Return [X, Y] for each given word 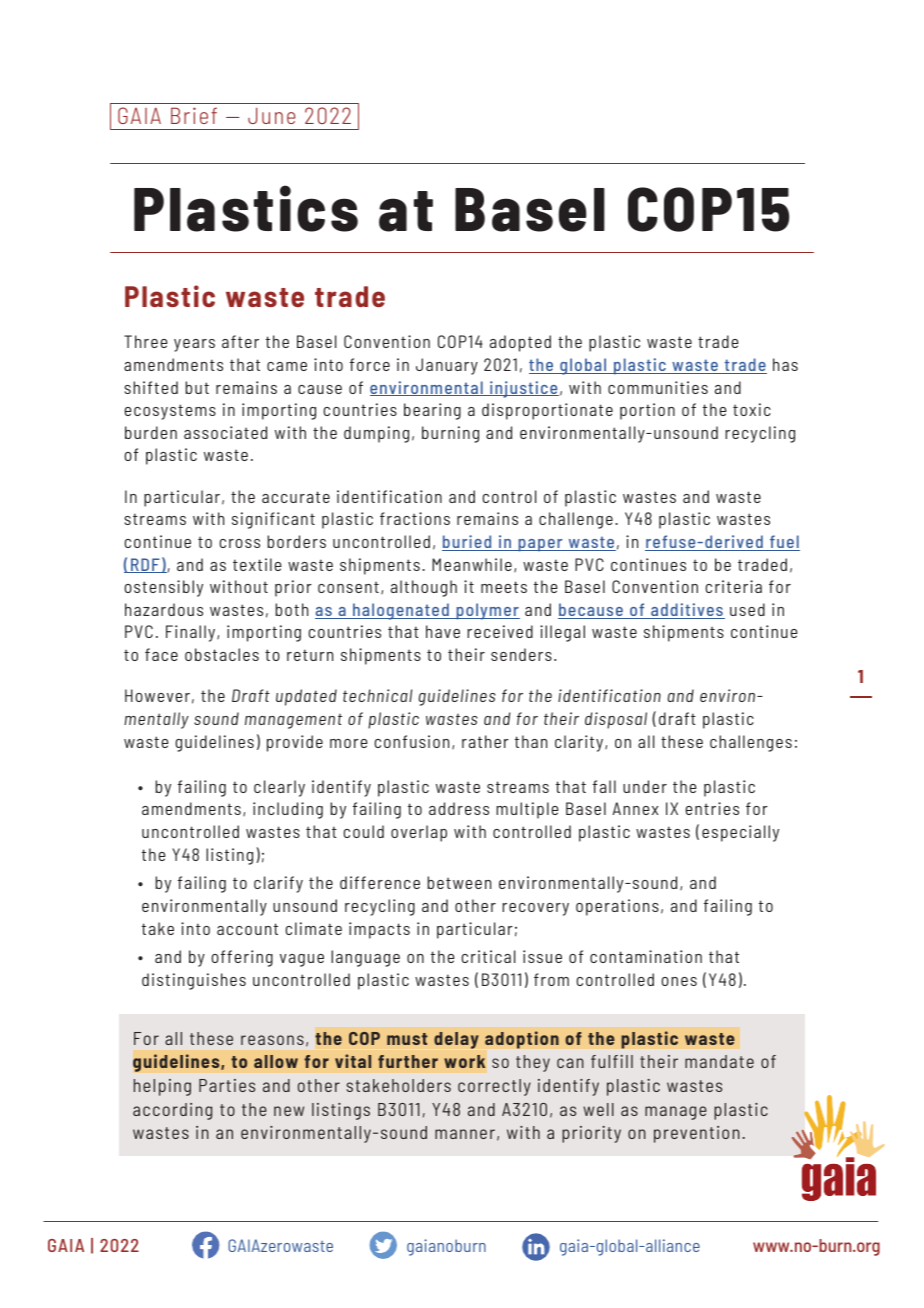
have [443, 631]
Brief [194, 115]
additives [687, 611]
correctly [494, 1087]
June [271, 115]
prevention [697, 1134]
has [785, 364]
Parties [227, 1085]
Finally [192, 633]
